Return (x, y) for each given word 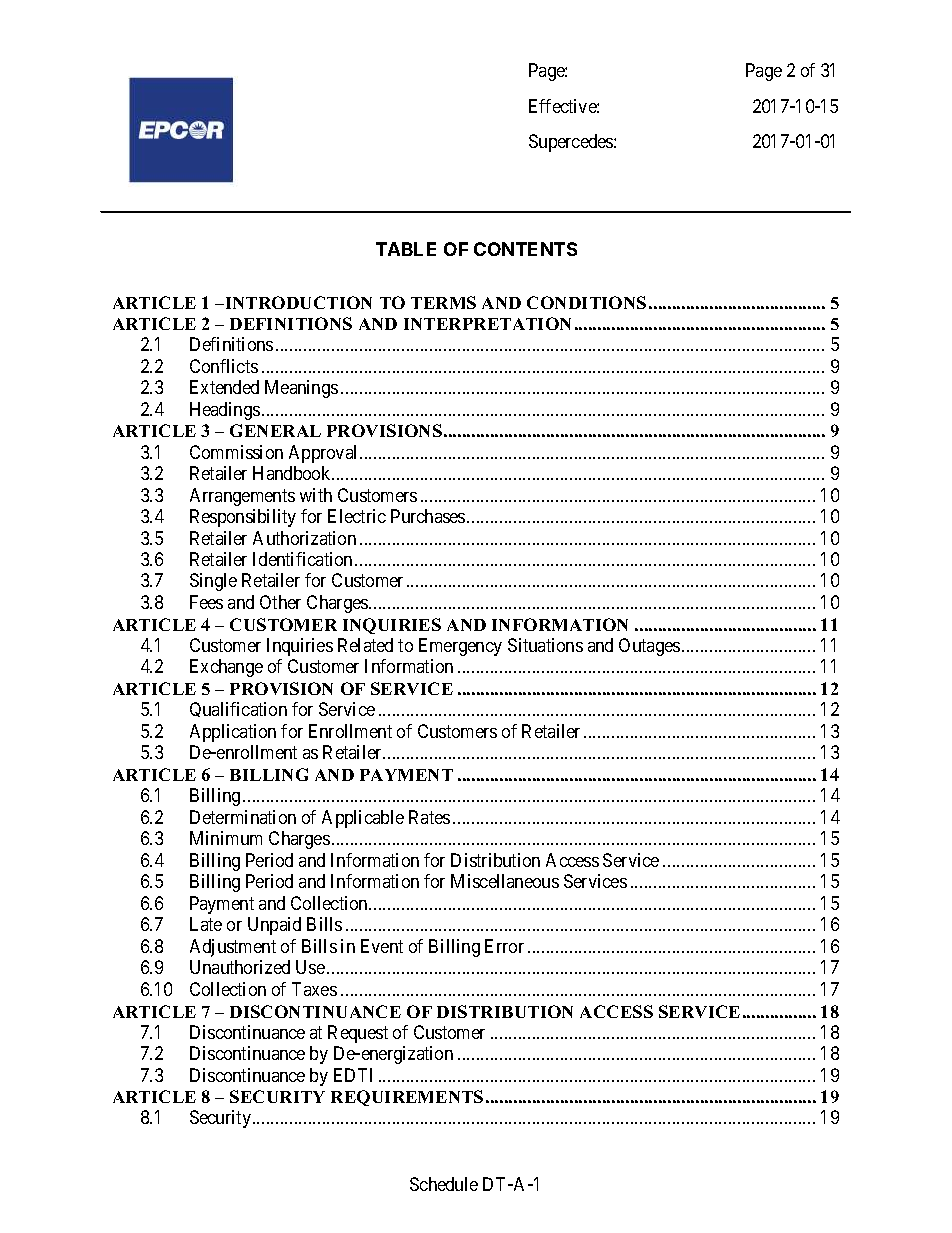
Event (382, 946)
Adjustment (233, 948)
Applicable (363, 819)
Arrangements (242, 497)
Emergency (460, 647)
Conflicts (224, 366)
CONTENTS (525, 249)
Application (233, 733)
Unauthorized (240, 967)
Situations (545, 645)
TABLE (406, 249)
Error (504, 946)
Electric (357, 516)
